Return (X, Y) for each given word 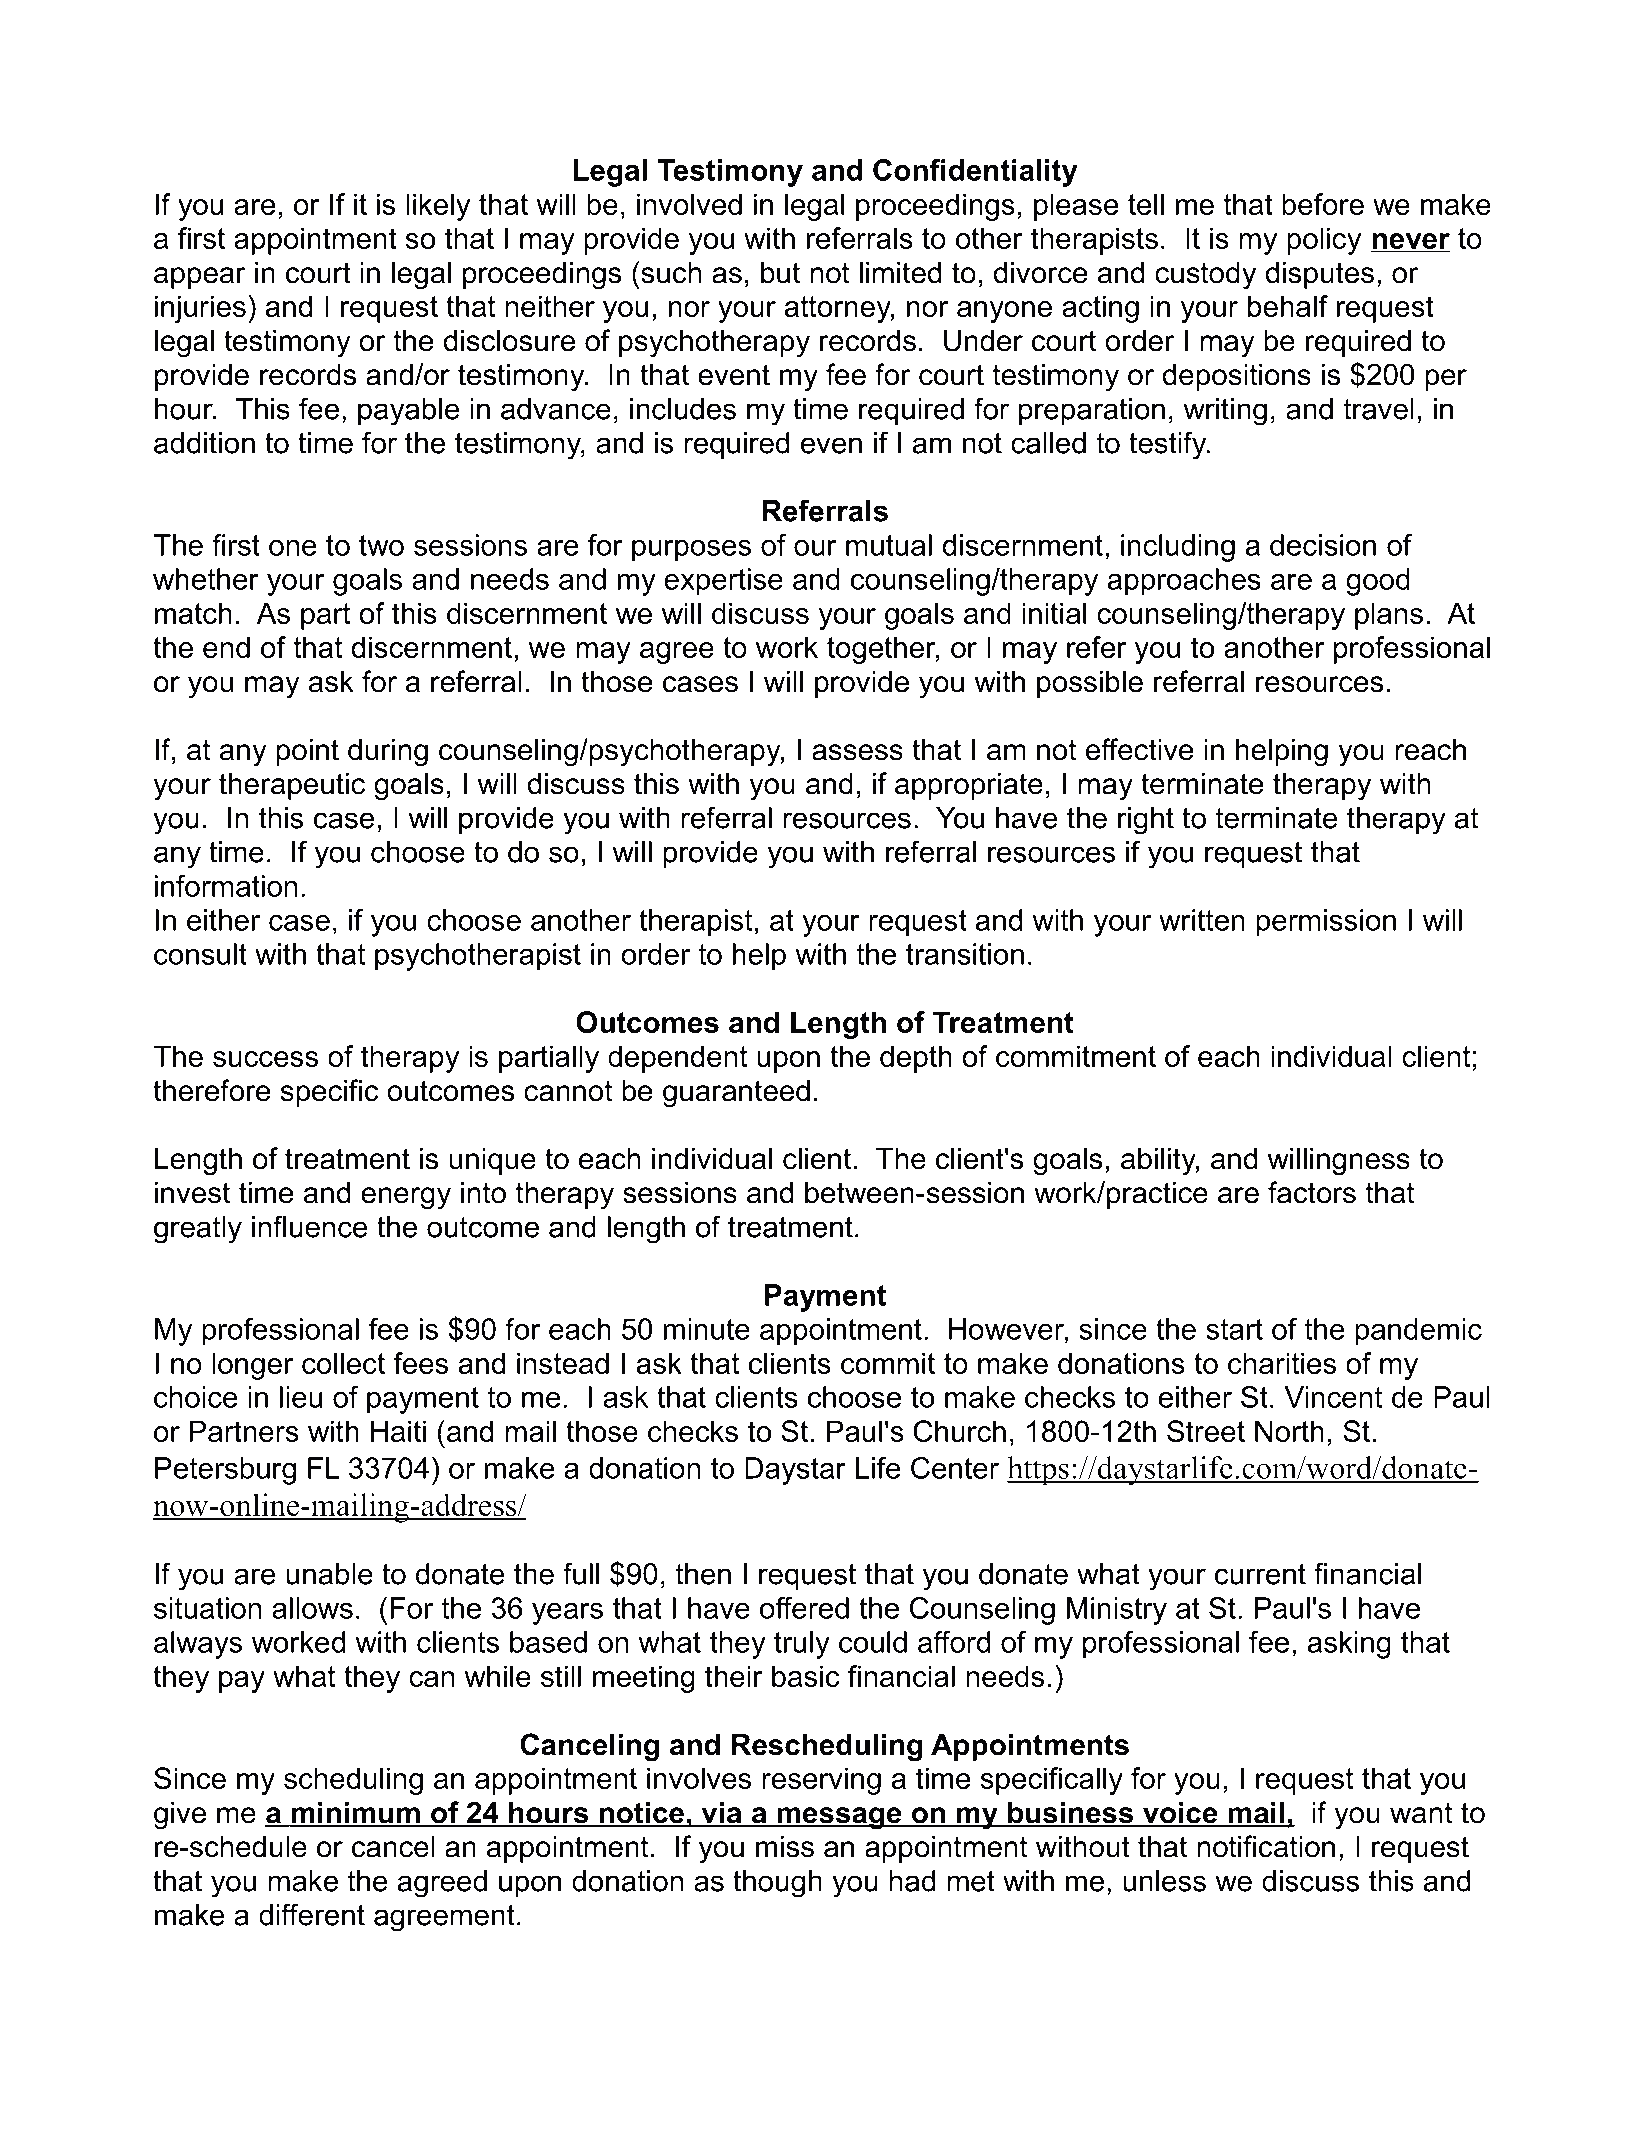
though (777, 1884)
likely (438, 207)
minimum (355, 1813)
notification (1266, 1846)
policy (1324, 241)
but (780, 272)
